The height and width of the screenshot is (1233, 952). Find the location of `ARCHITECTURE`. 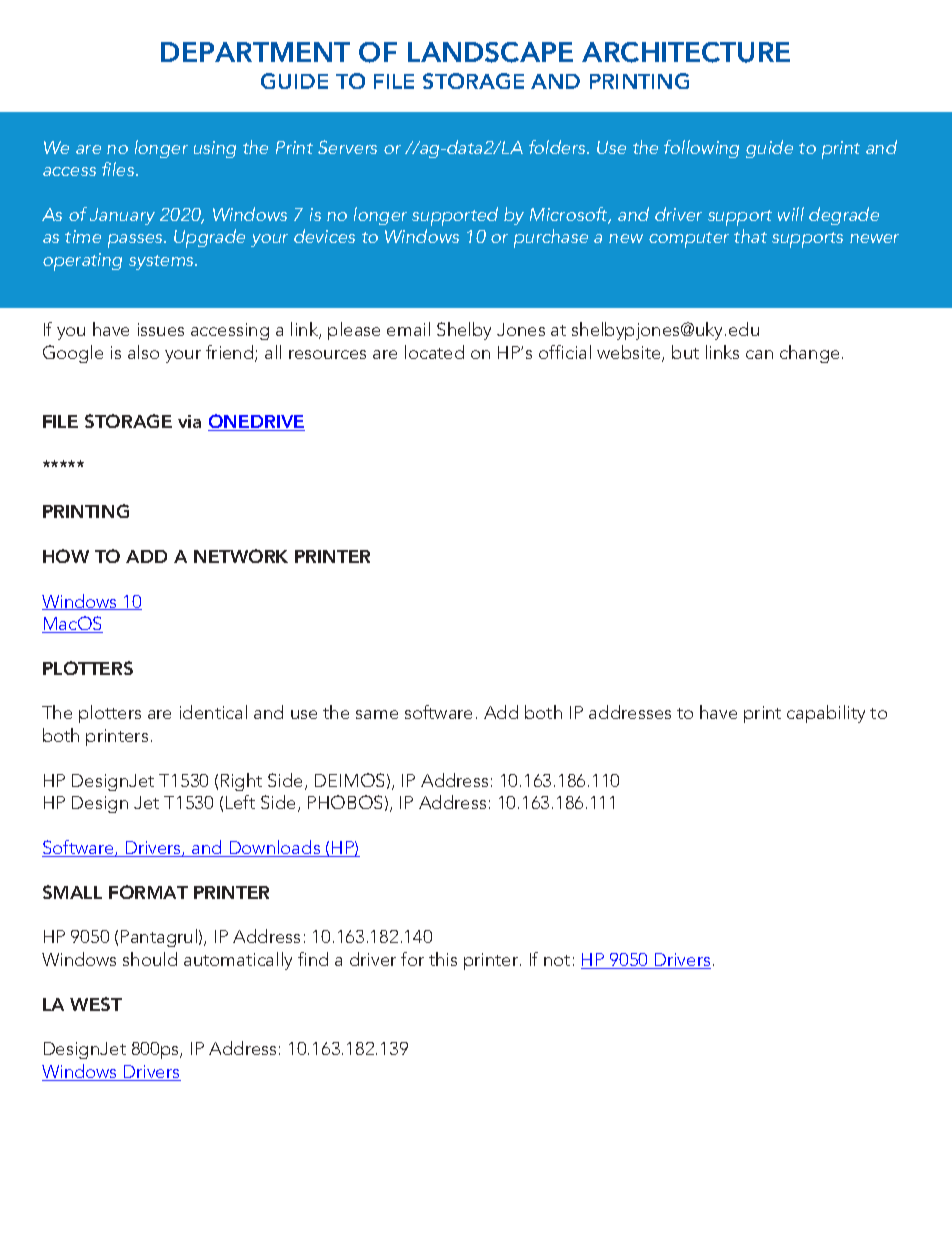

ARCHITECTURE is located at coordinates (686, 52).
